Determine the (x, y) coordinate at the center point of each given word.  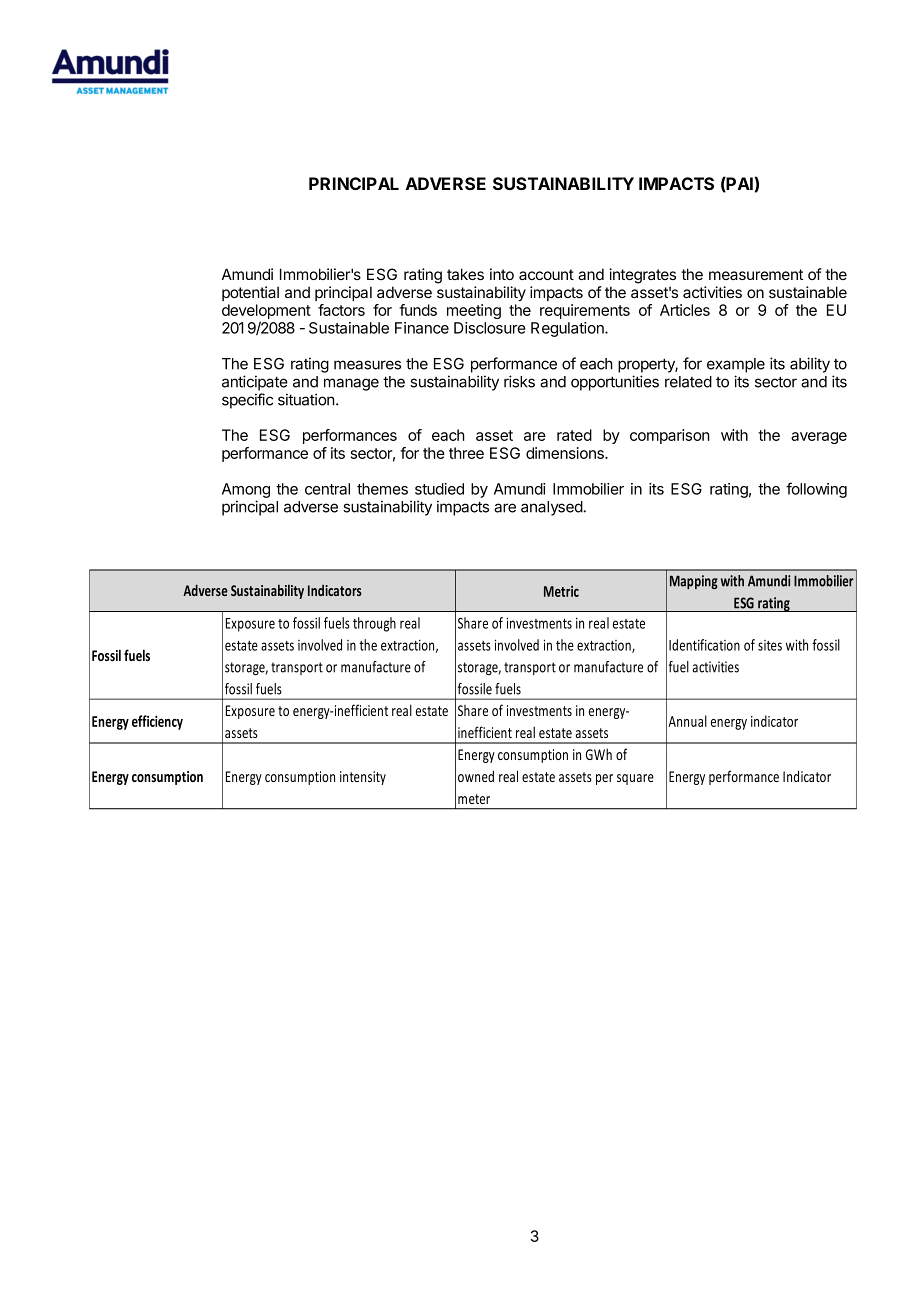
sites (770, 645)
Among (246, 490)
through (374, 624)
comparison (670, 436)
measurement (756, 274)
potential (250, 293)
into (502, 274)
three (466, 453)
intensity (363, 778)
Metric (561, 591)
